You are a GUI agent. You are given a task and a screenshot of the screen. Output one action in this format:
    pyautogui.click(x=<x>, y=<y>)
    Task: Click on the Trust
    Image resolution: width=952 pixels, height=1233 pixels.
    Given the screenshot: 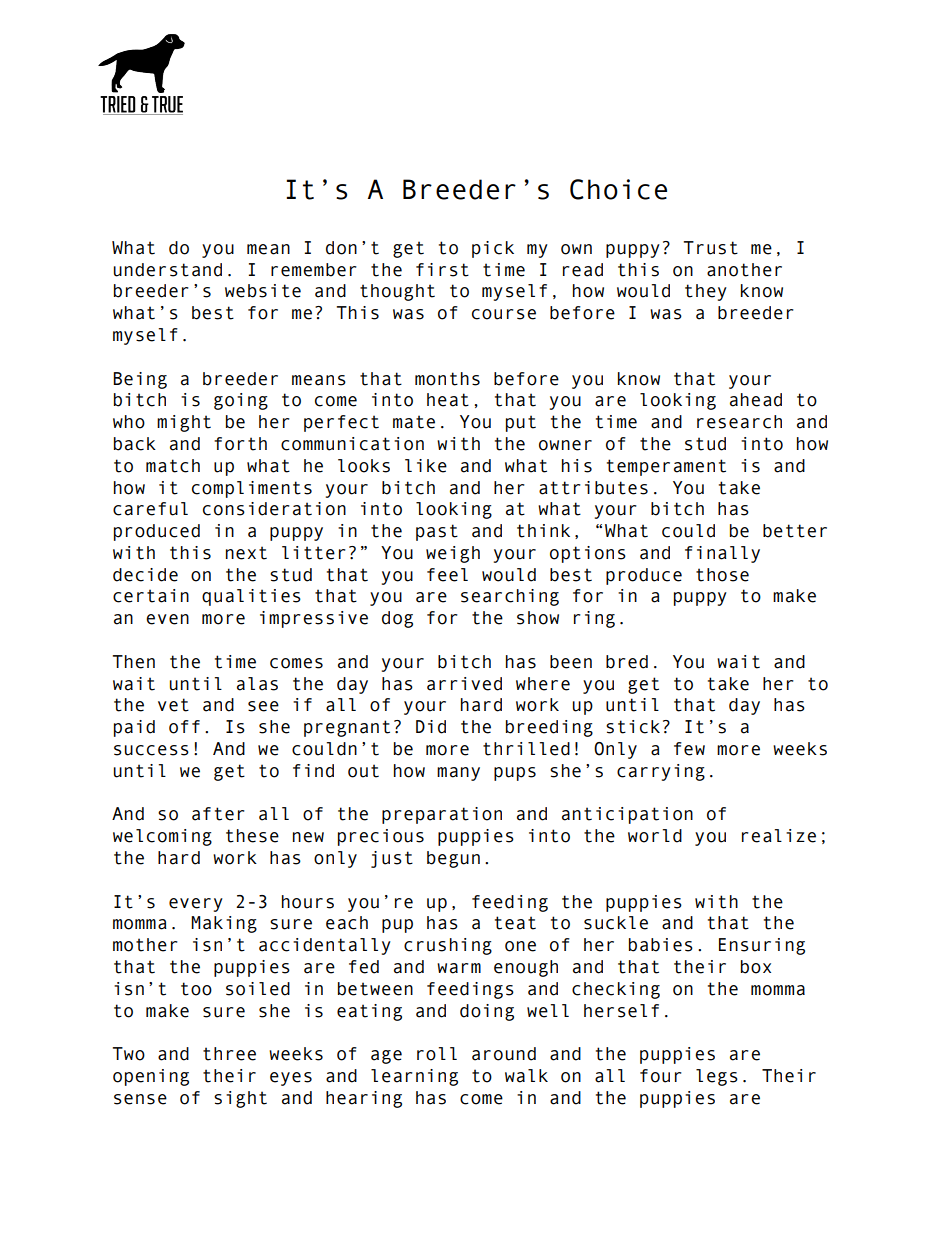 What is the action you would take?
    pyautogui.click(x=711, y=248)
